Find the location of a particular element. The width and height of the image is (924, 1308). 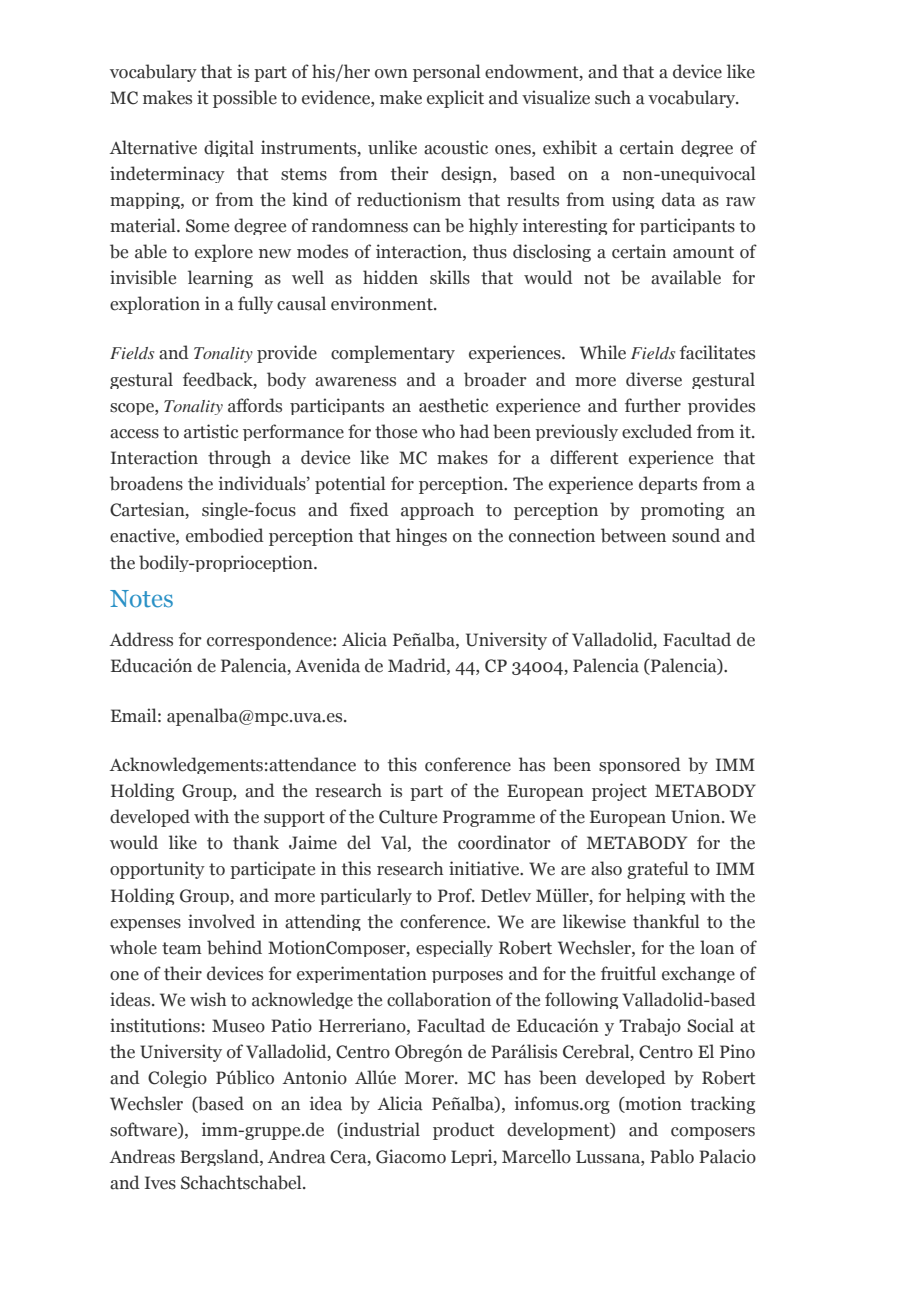

explicit is located at coordinates (455, 99).
